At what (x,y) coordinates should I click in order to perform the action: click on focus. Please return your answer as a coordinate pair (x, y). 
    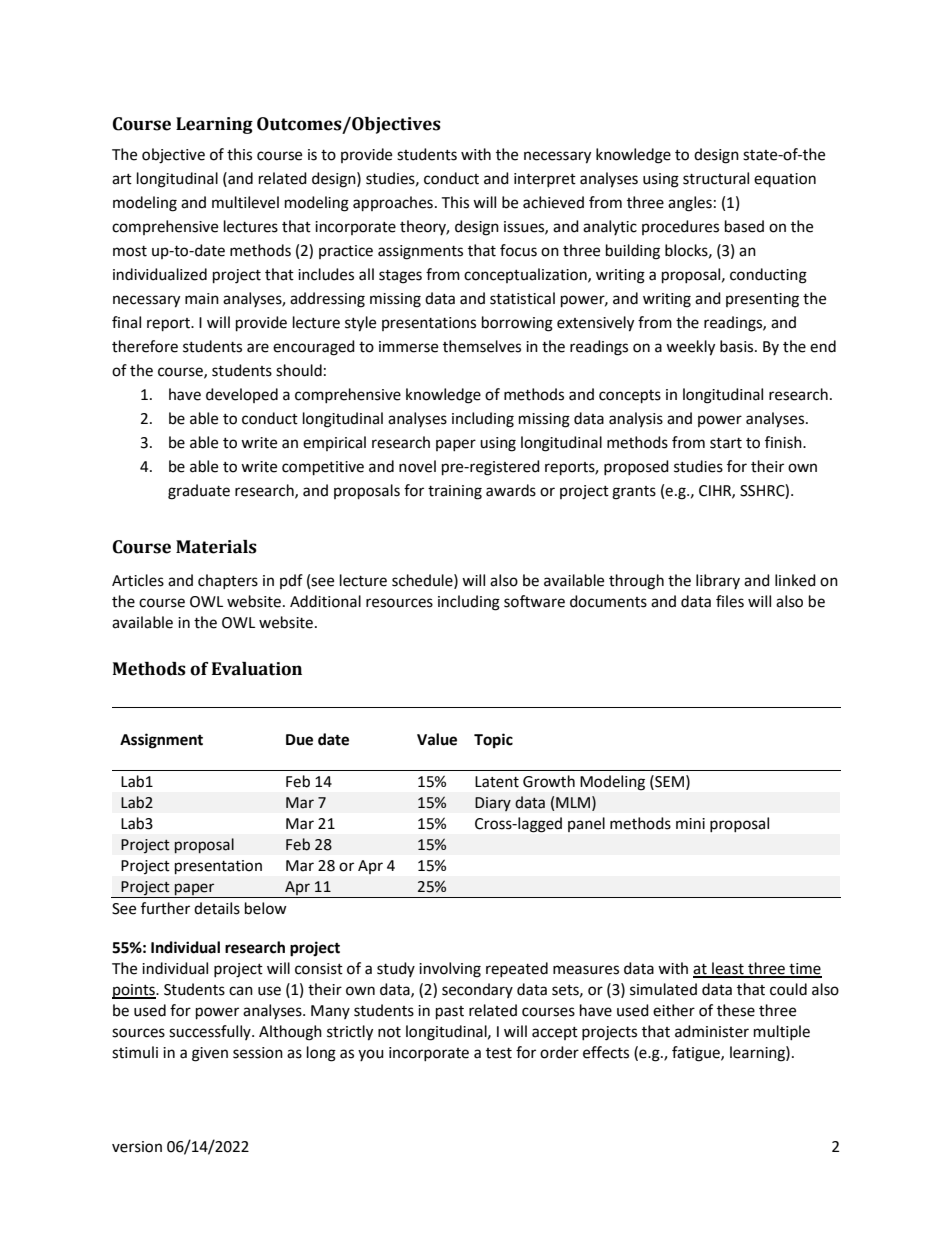
    Looking at the image, I should click on (518, 250).
